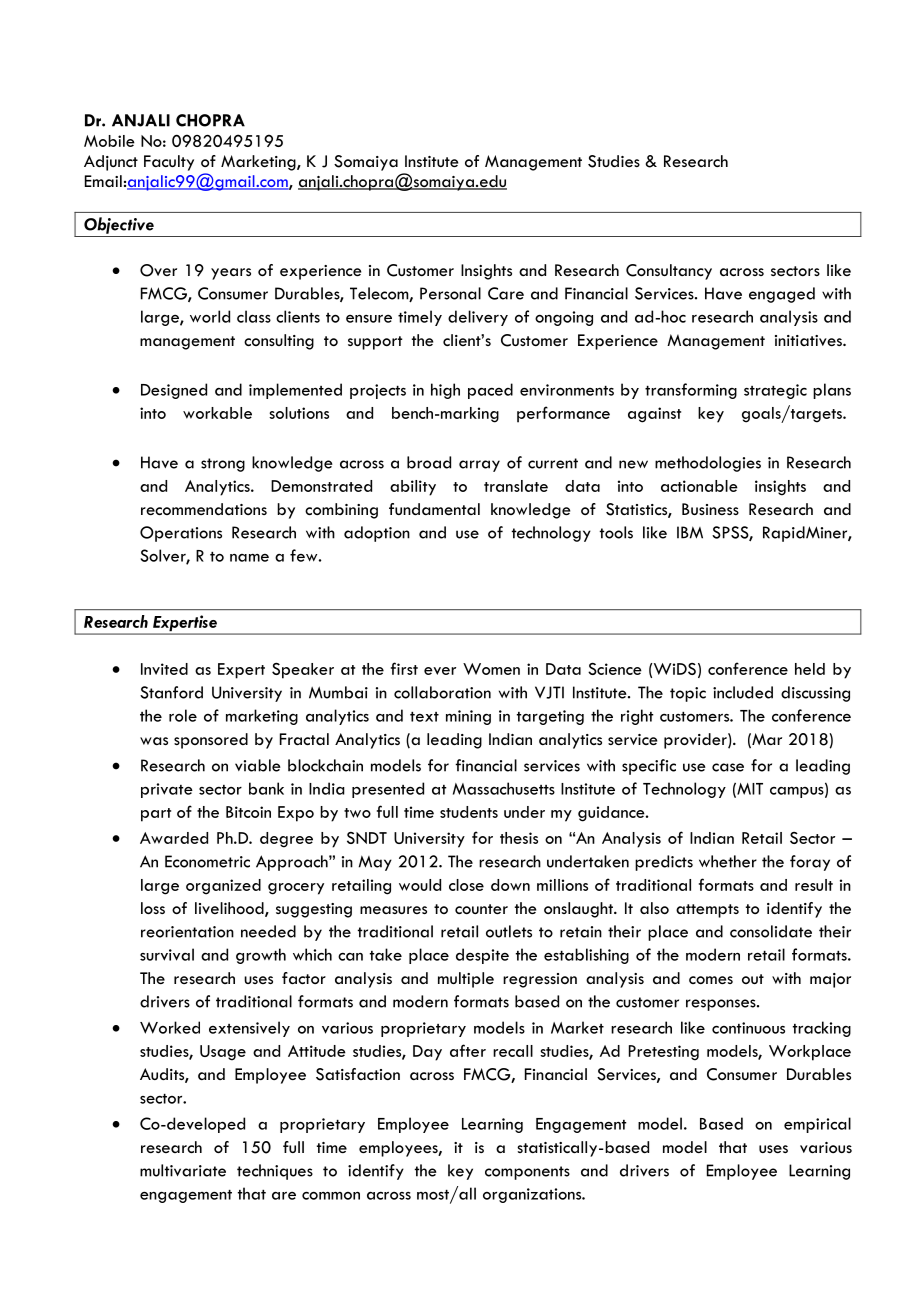 Image resolution: width=924 pixels, height=1307 pixels. Describe the element at coordinates (743, 692) in the screenshot. I see `included` at that location.
